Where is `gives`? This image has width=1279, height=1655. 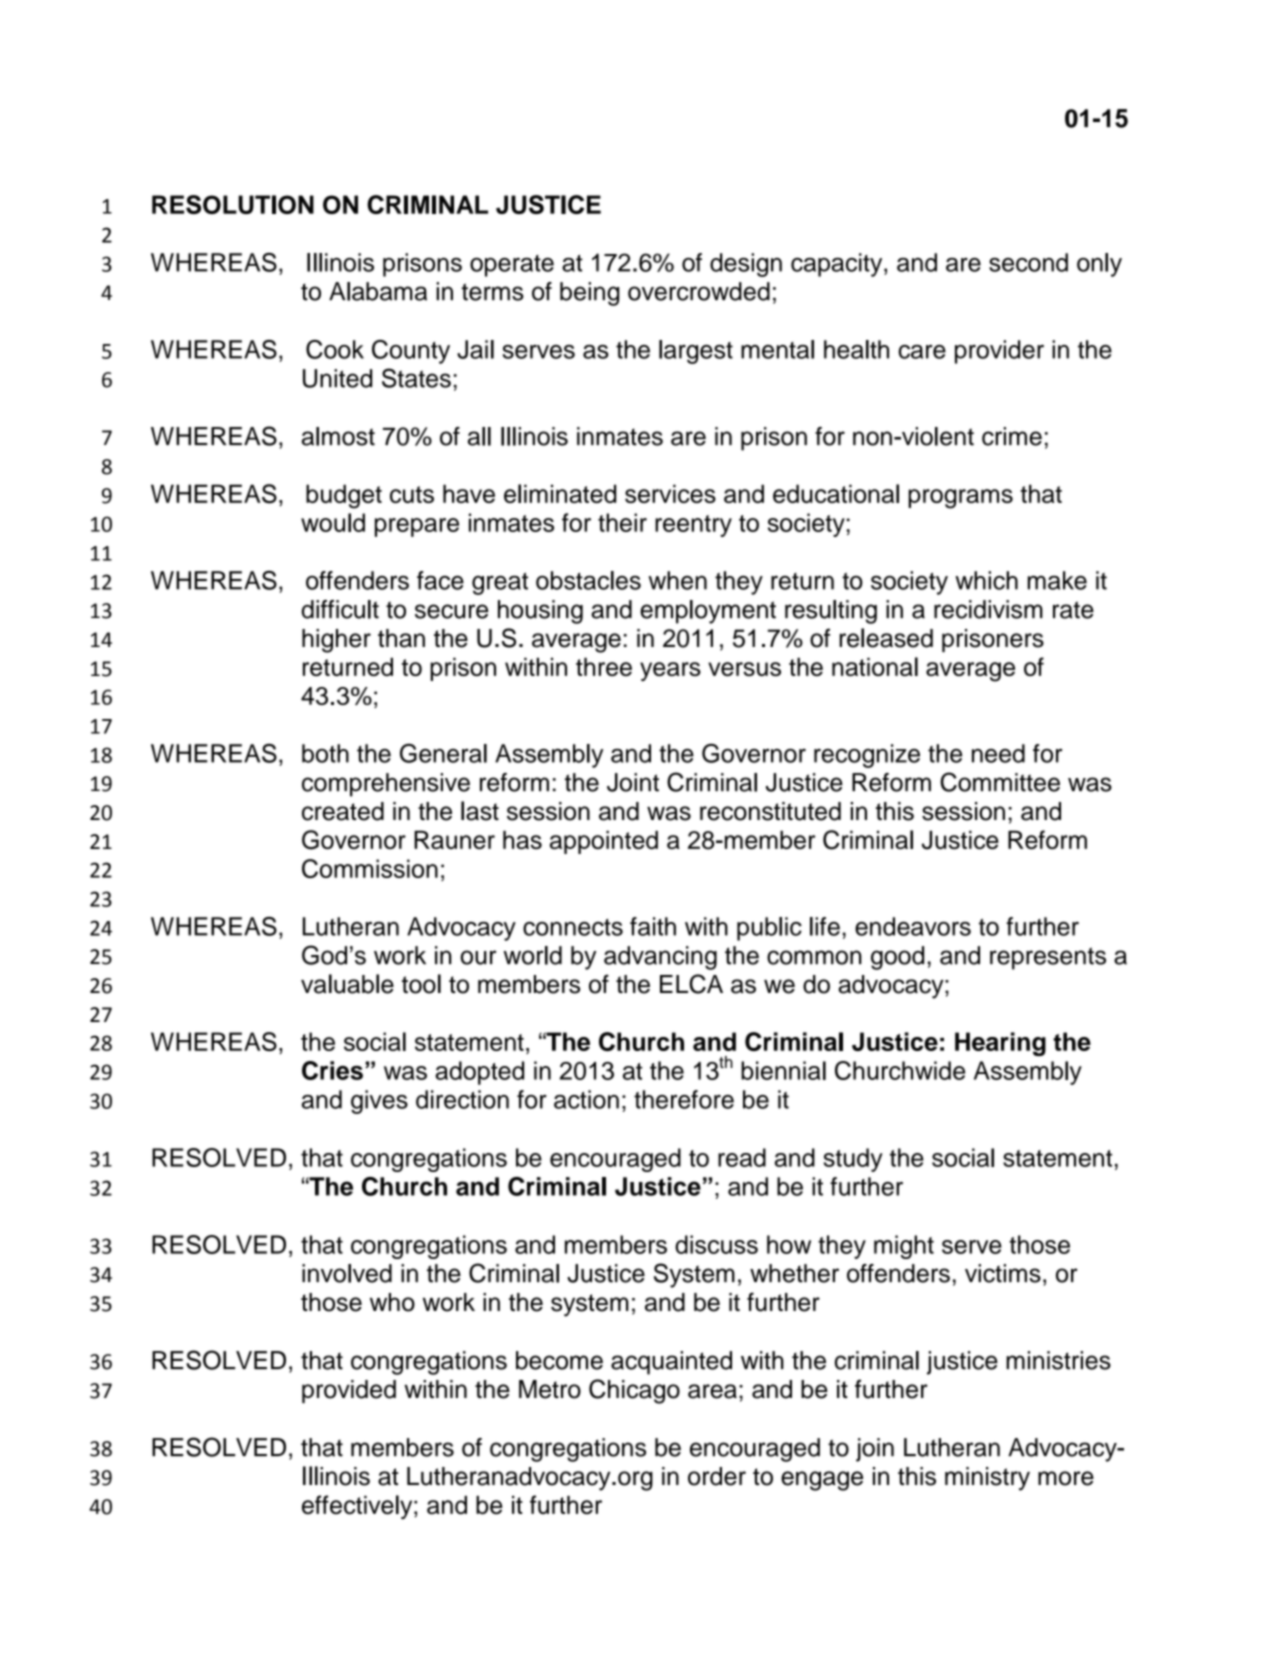
gives is located at coordinates (379, 1102).
